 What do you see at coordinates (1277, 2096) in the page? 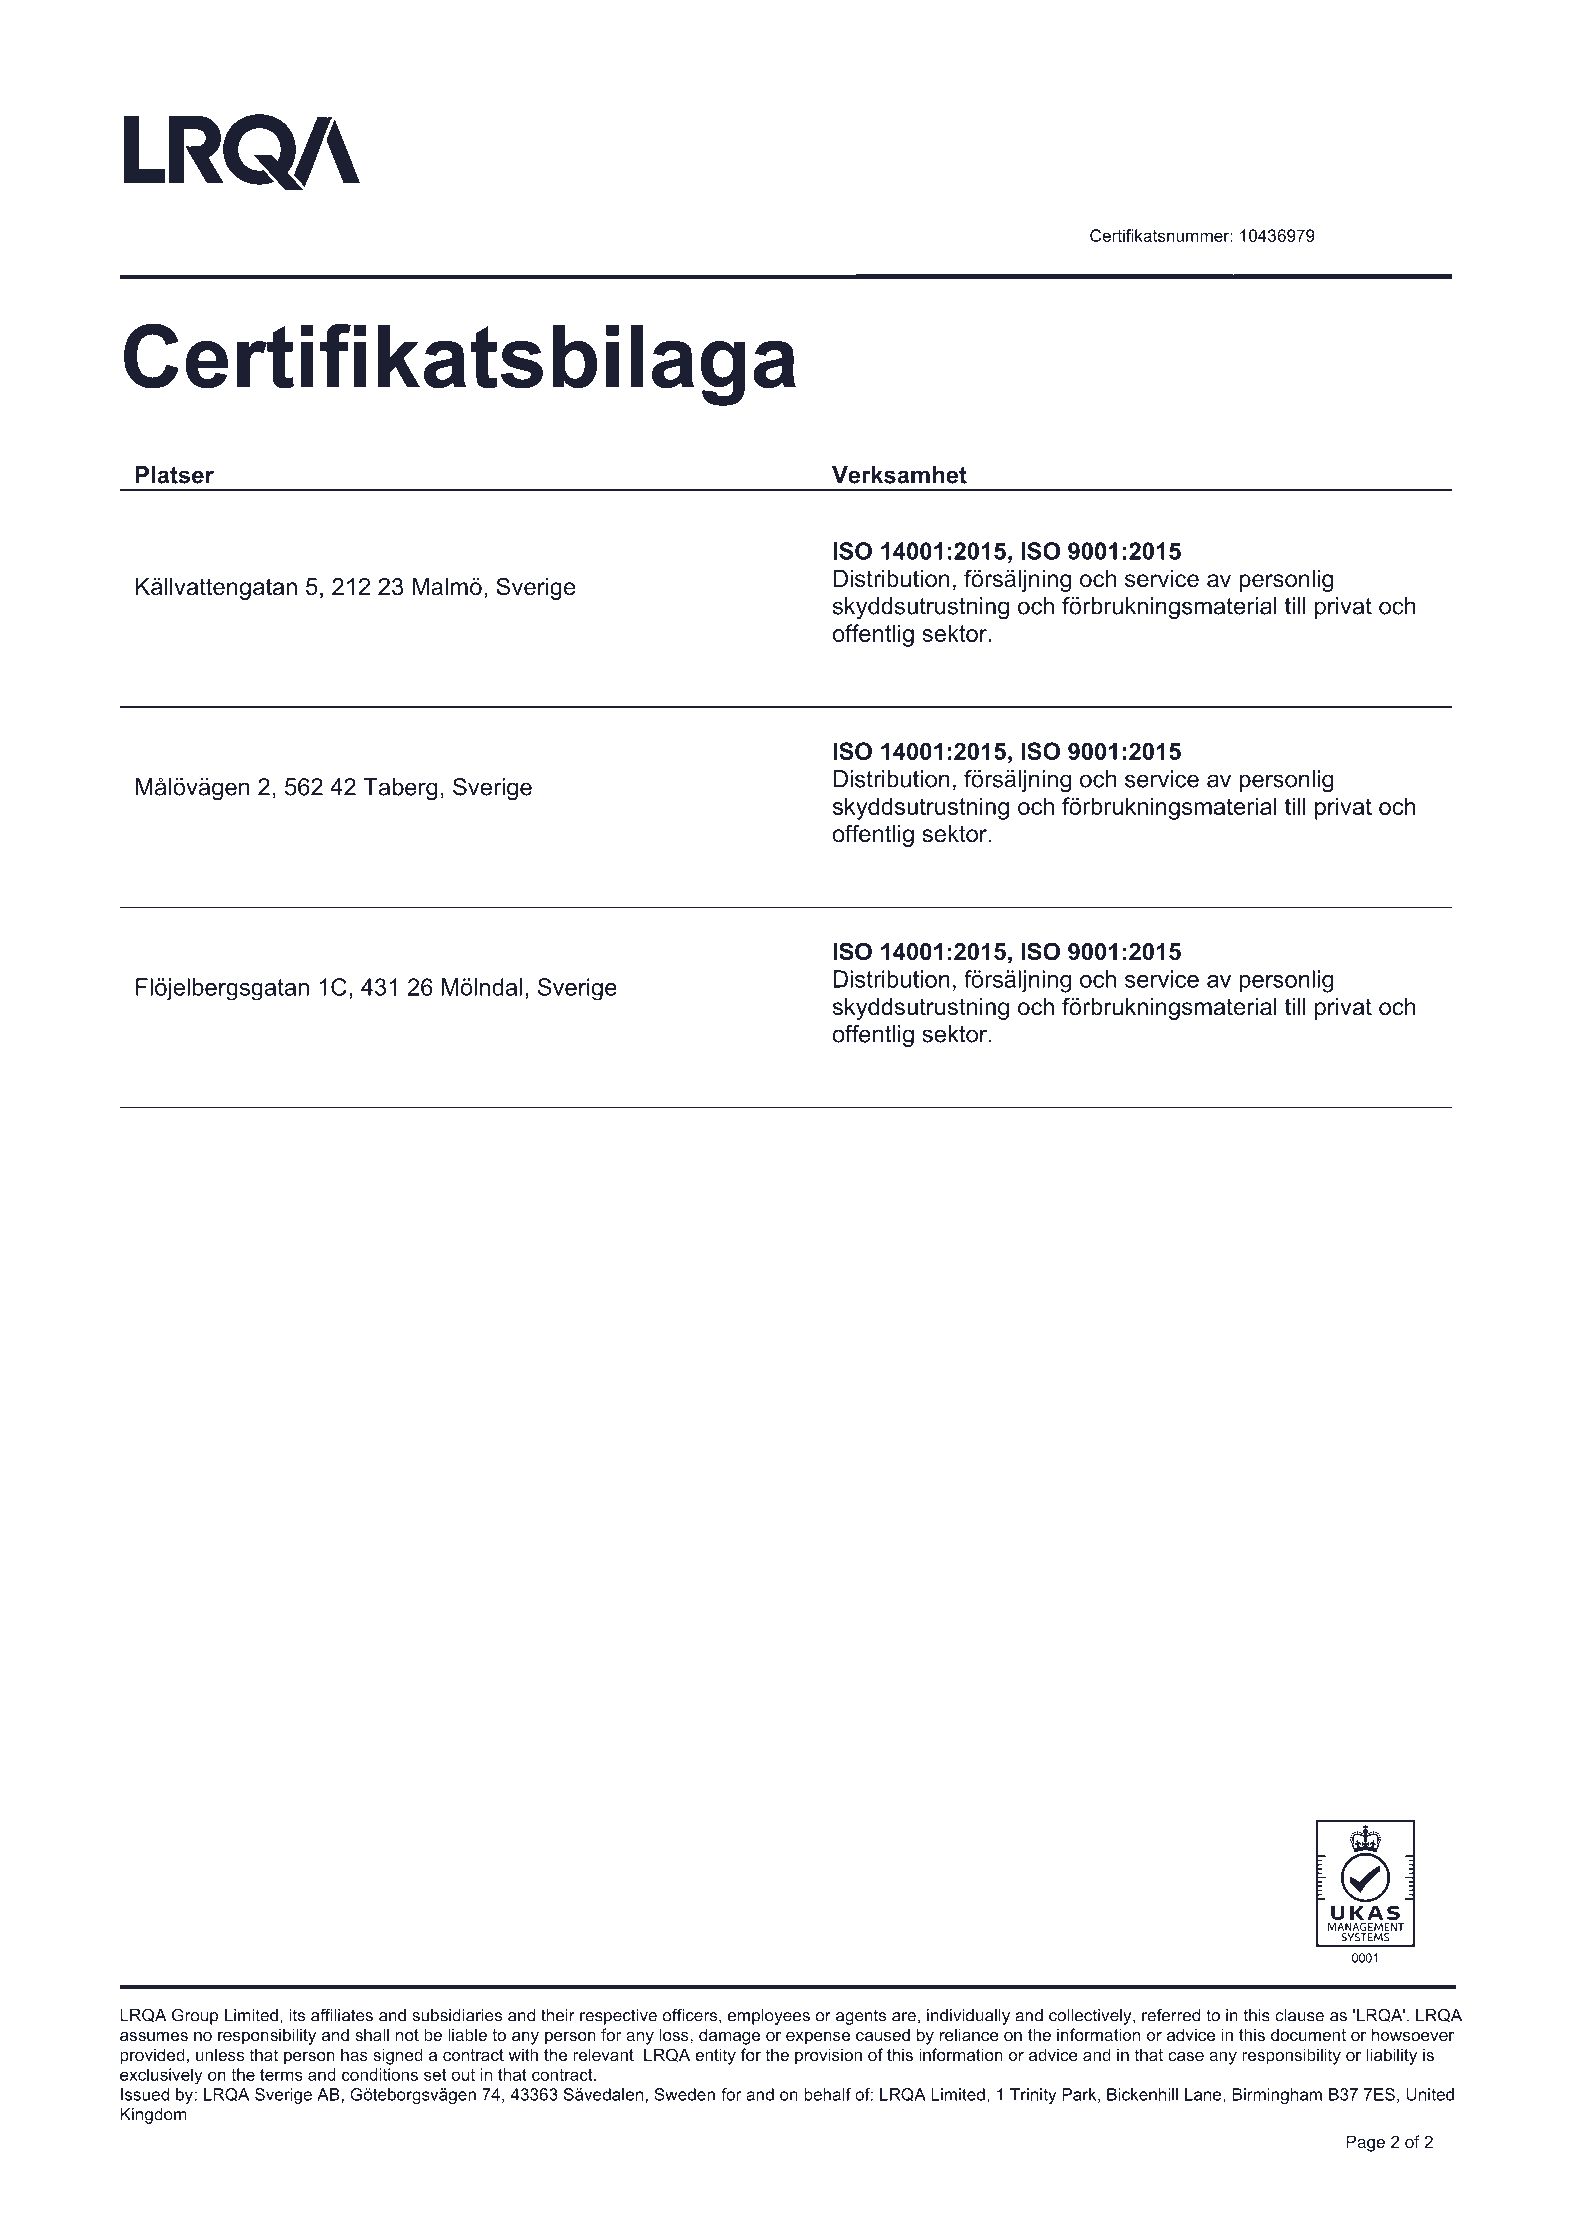
I see `Birmingham` at bounding box center [1277, 2096].
